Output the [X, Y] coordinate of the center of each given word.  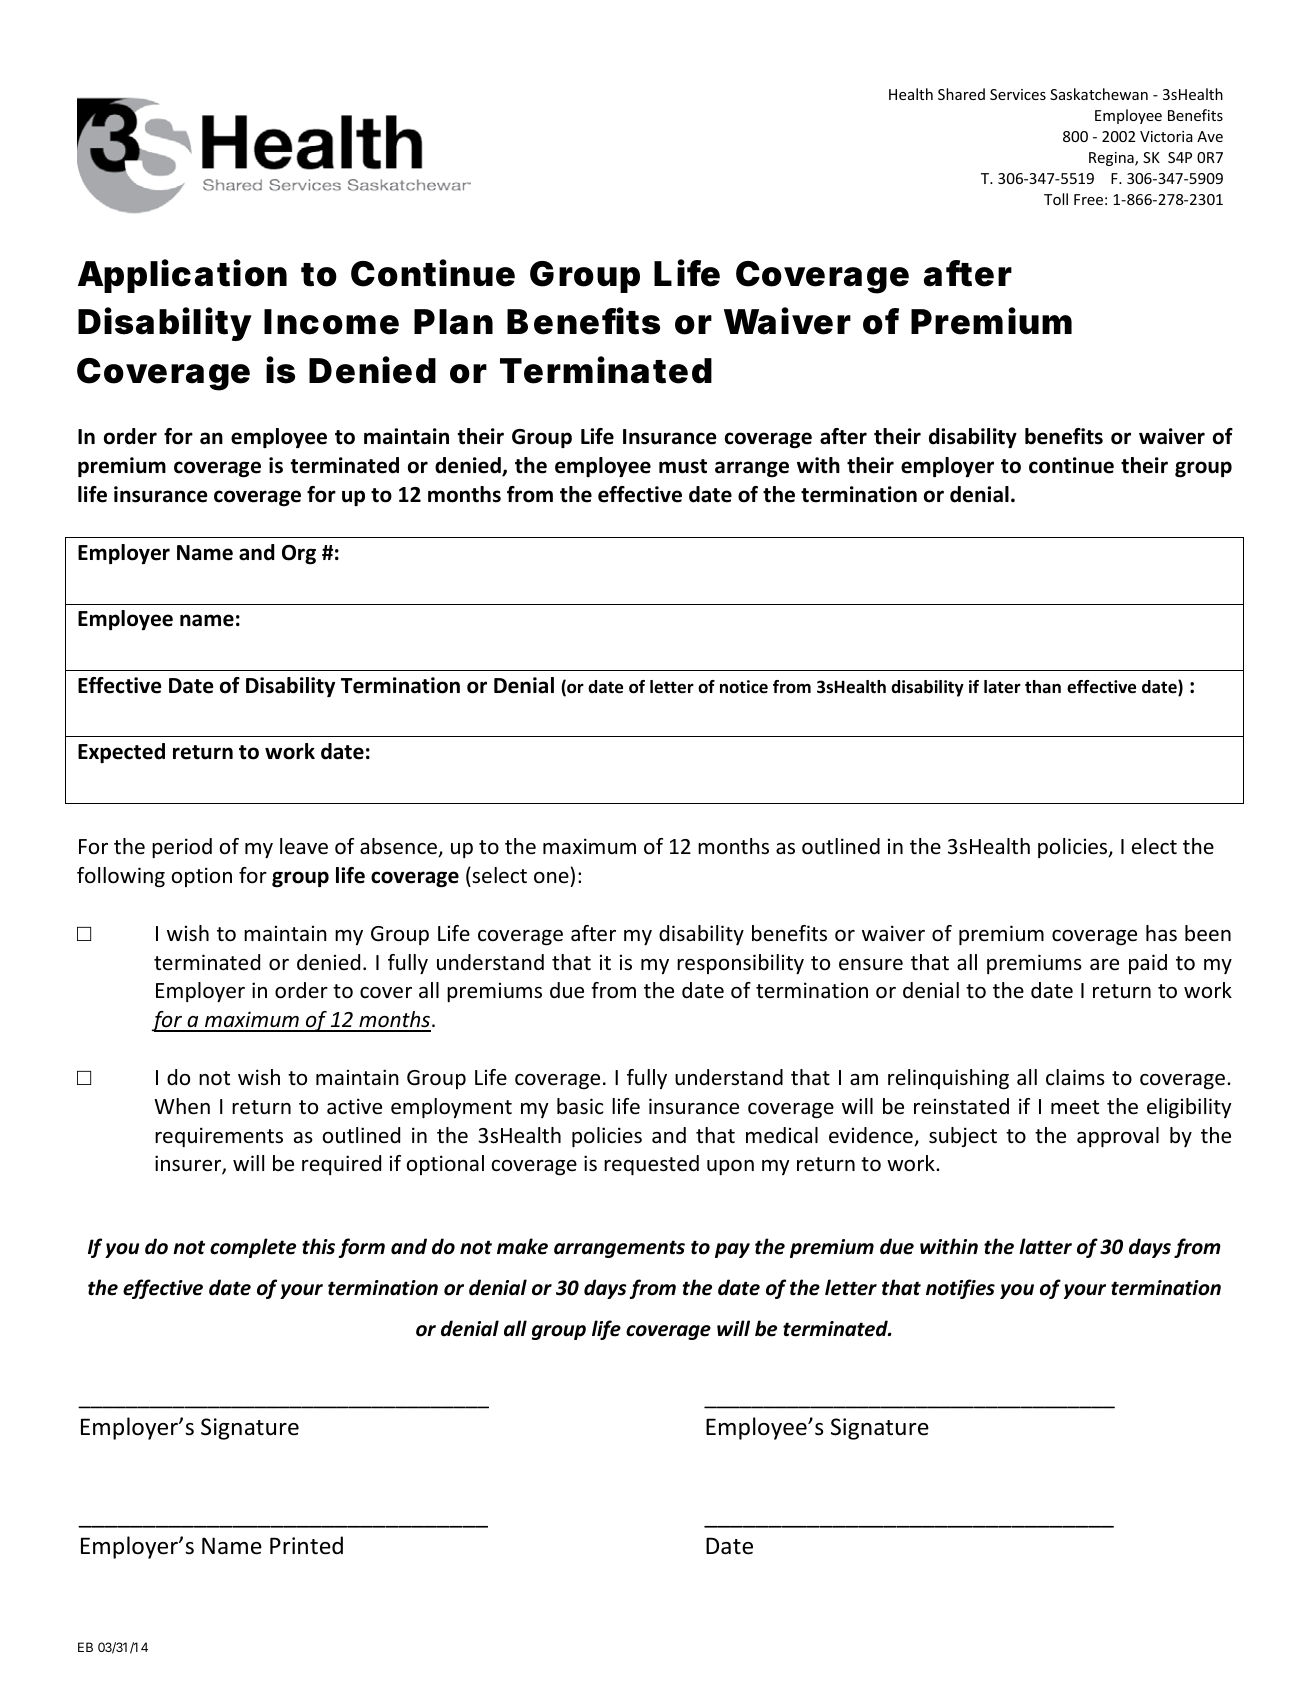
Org [299, 555]
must [683, 466]
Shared [961, 94]
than [1043, 686]
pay [732, 1250]
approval [1118, 1137]
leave [304, 846]
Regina [1112, 159]
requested [651, 1165]
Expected [121, 753]
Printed [306, 1545]
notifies [960, 1289]
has [1161, 933]
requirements [219, 1137]
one [551, 877]
